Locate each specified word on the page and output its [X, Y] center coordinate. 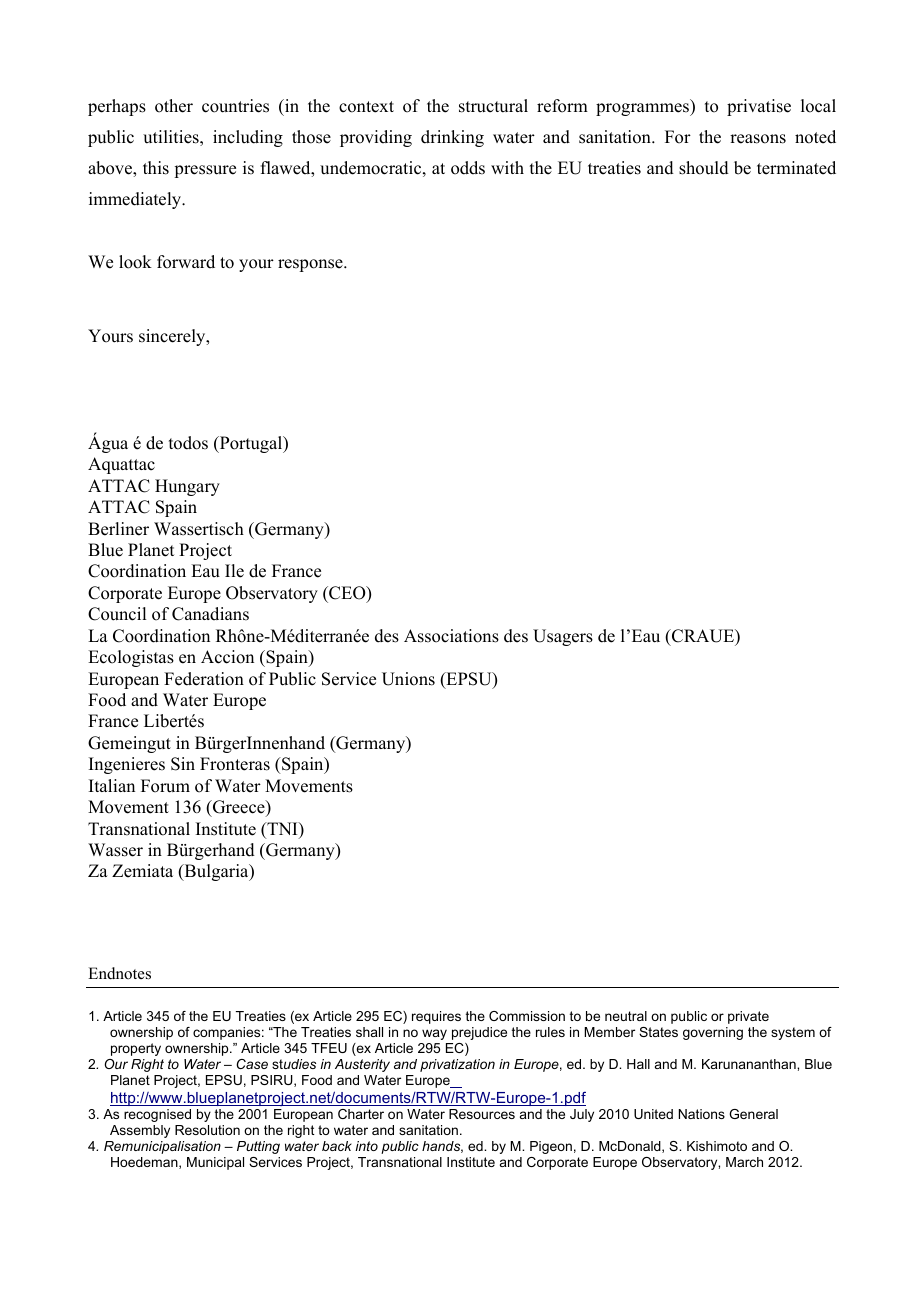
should [704, 168]
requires [436, 1017]
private [748, 1017]
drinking [452, 138]
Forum [165, 786]
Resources [482, 1114]
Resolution [207, 1130]
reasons [758, 139]
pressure [205, 171]
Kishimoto [717, 1146]
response [311, 265]
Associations [451, 636]
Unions [408, 679]
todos [188, 443]
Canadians [210, 614]
